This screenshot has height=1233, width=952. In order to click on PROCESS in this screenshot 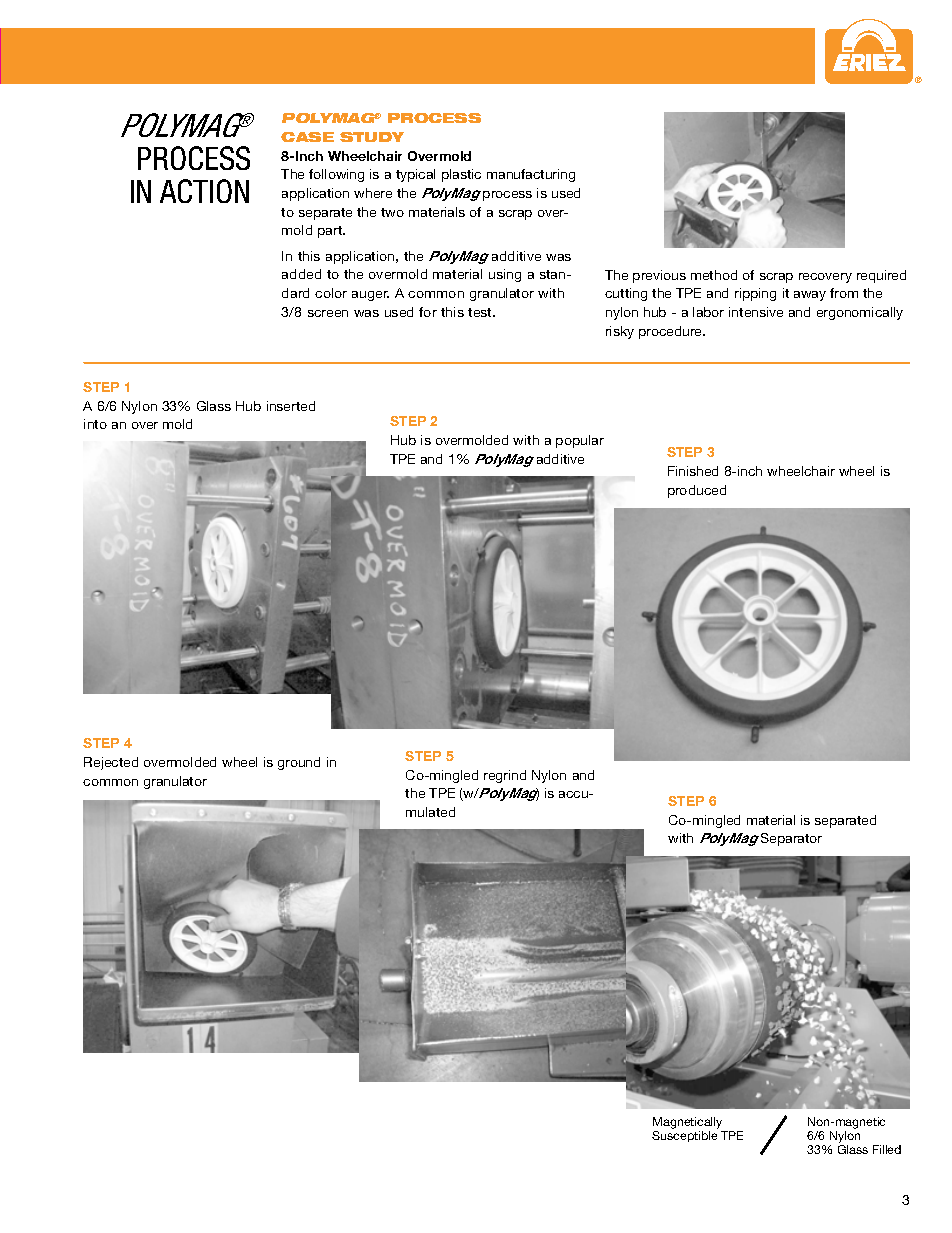, I will do `click(507, 196)`.
